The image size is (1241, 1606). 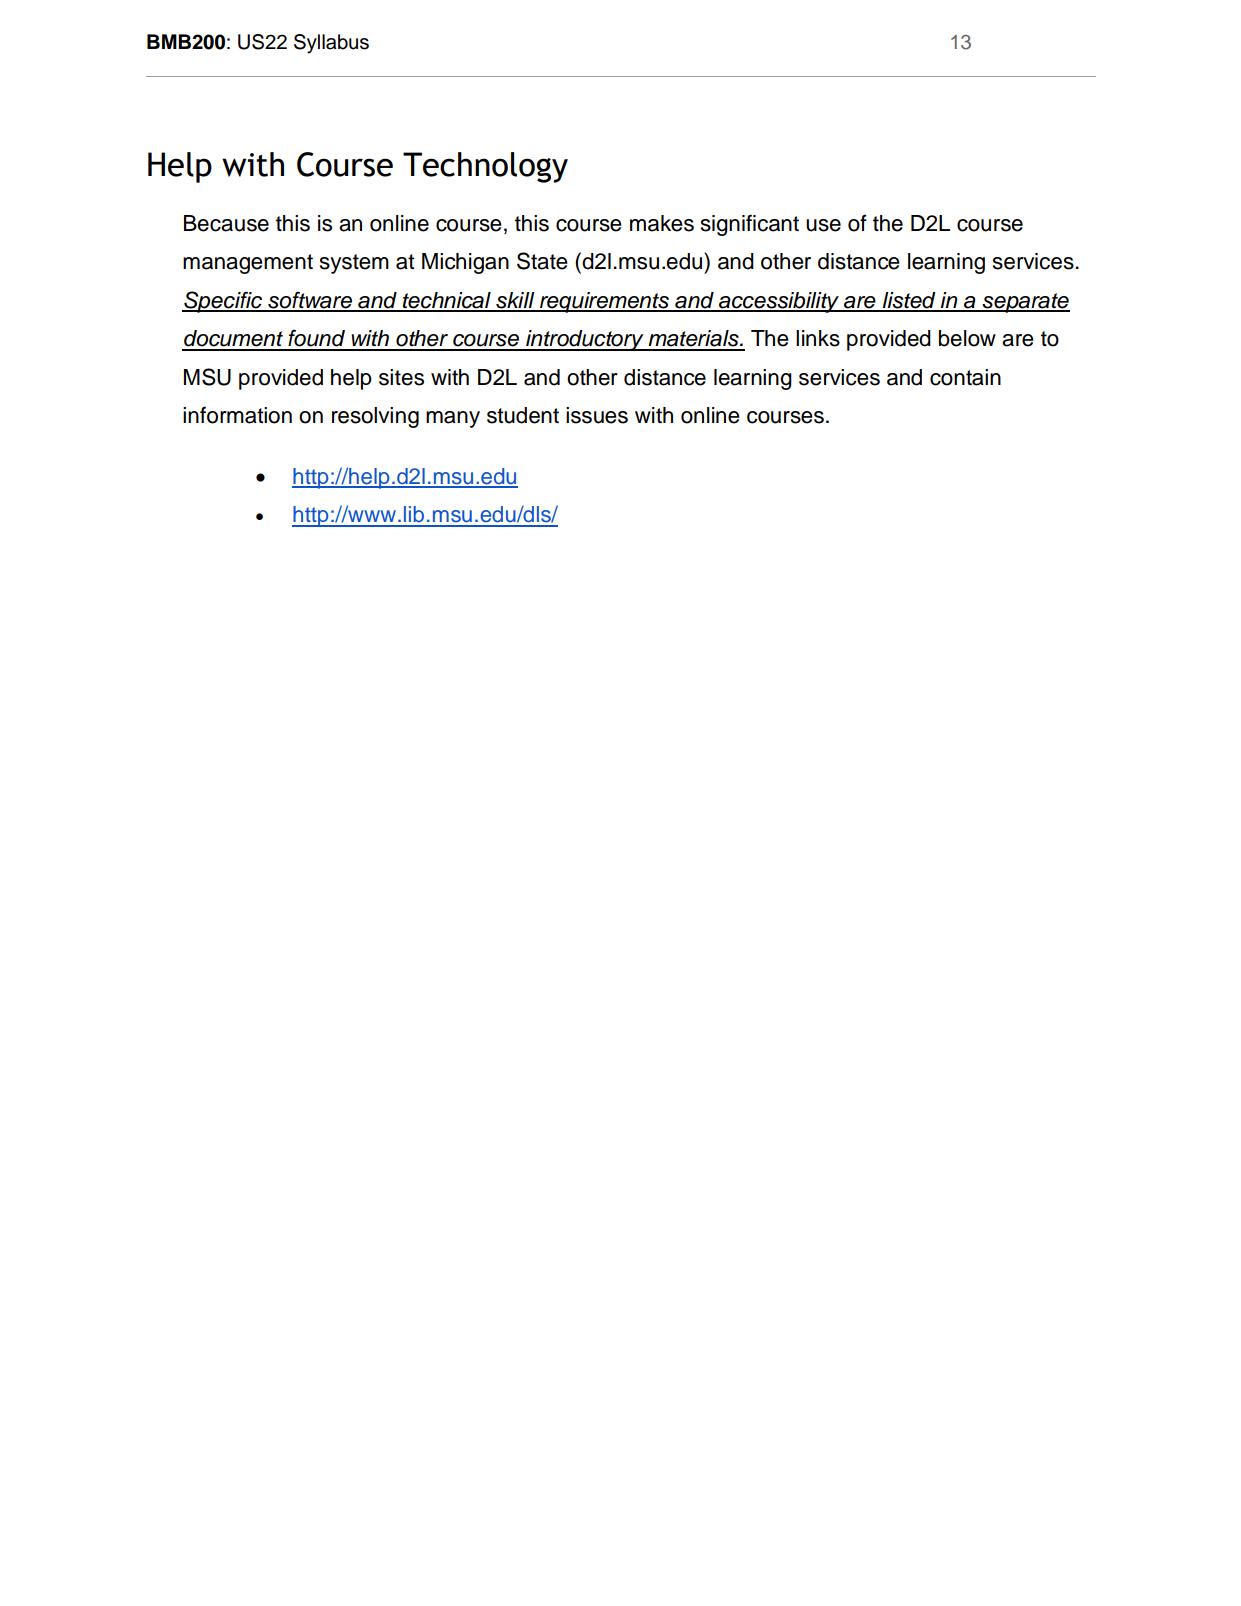 I want to click on Syllabus, so click(x=331, y=44).
